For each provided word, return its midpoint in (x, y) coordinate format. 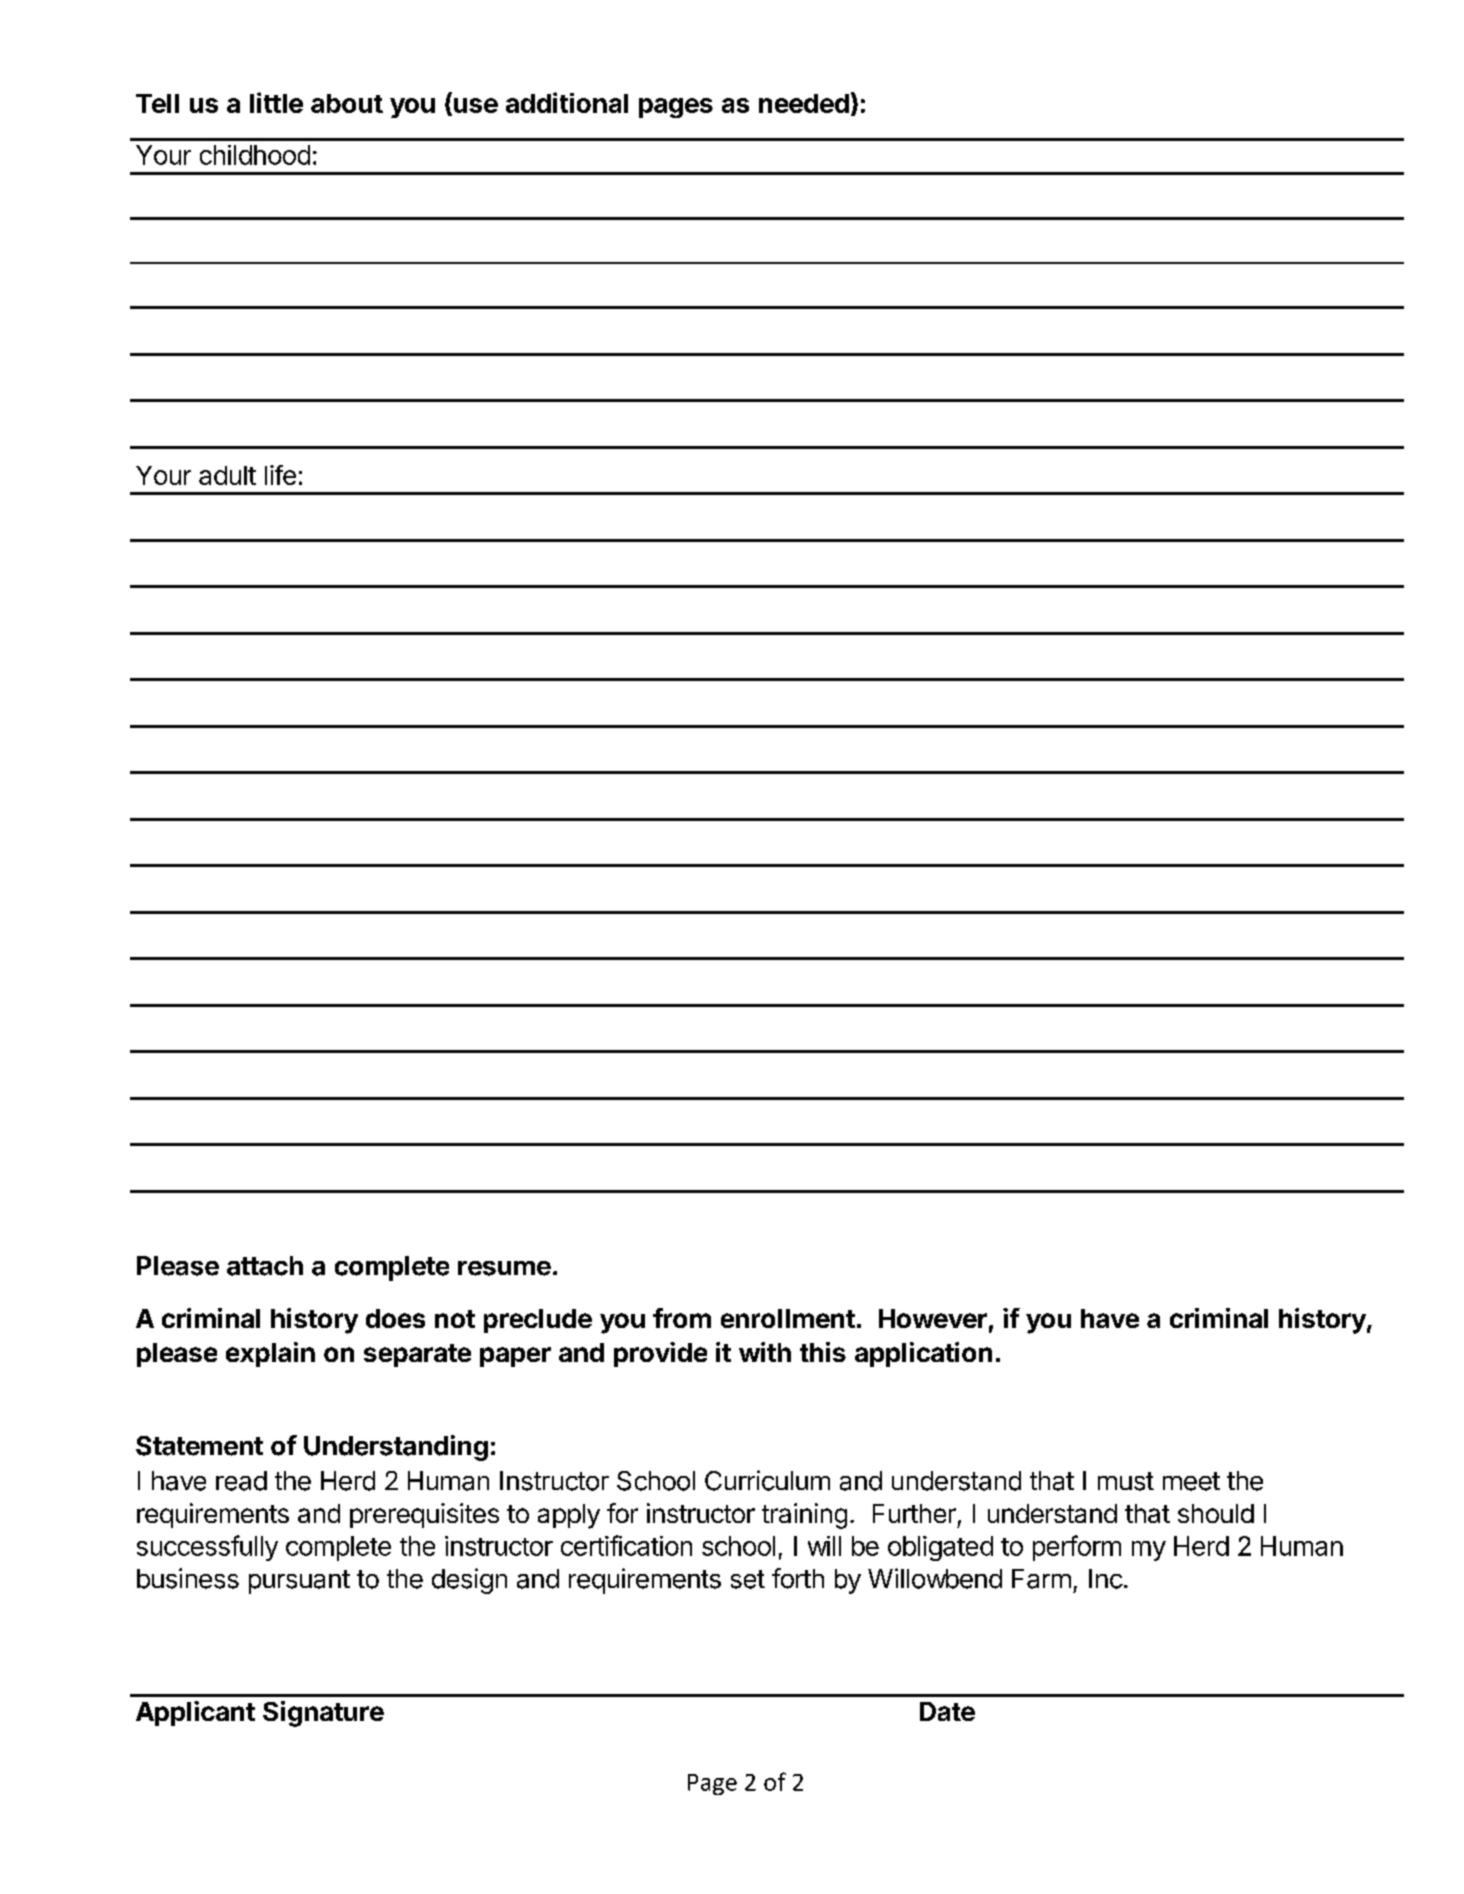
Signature (323, 1714)
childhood (255, 155)
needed (804, 103)
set (748, 1579)
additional (567, 102)
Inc (1106, 1579)
